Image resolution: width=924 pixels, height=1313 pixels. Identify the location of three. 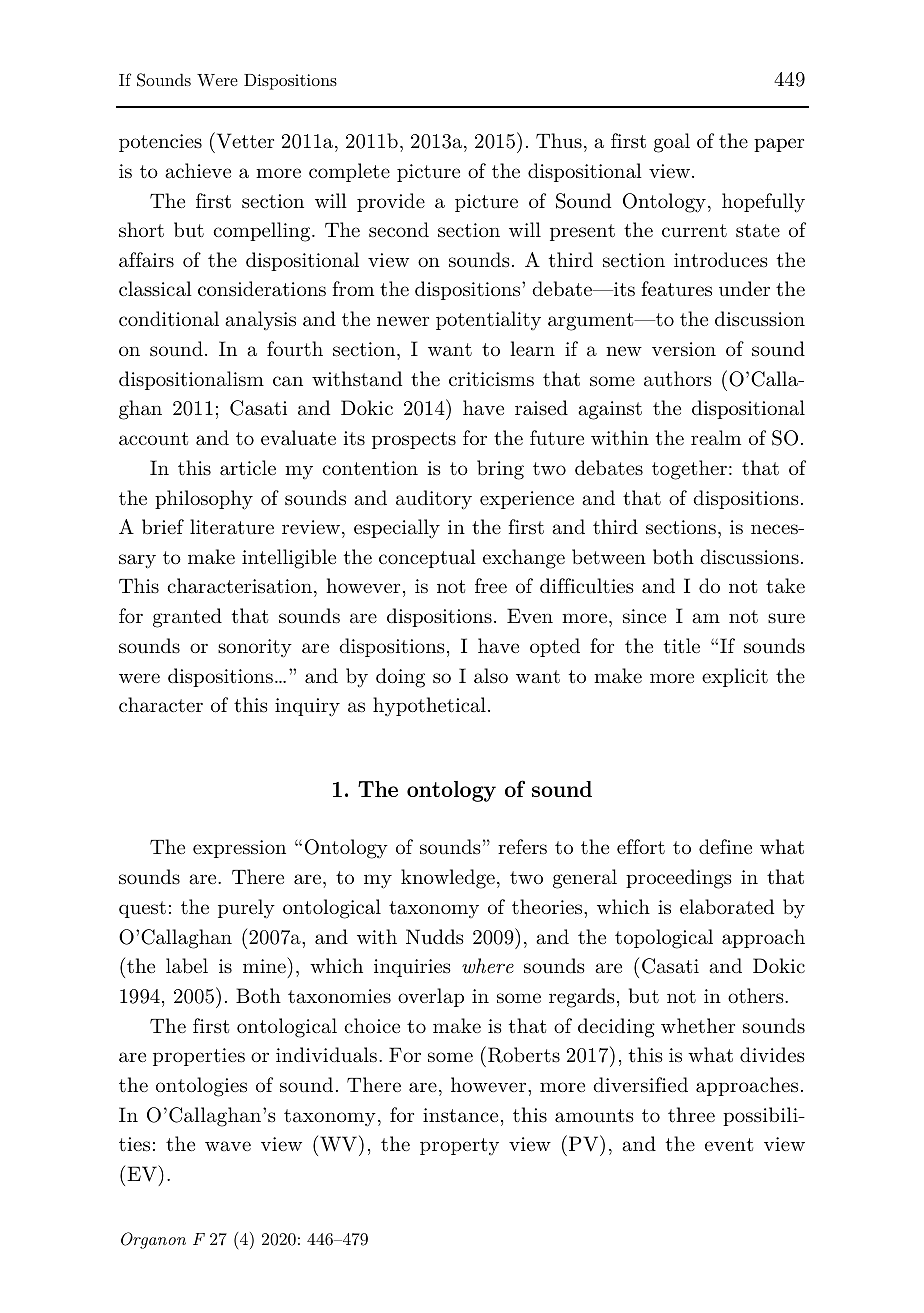
(691, 1115).
